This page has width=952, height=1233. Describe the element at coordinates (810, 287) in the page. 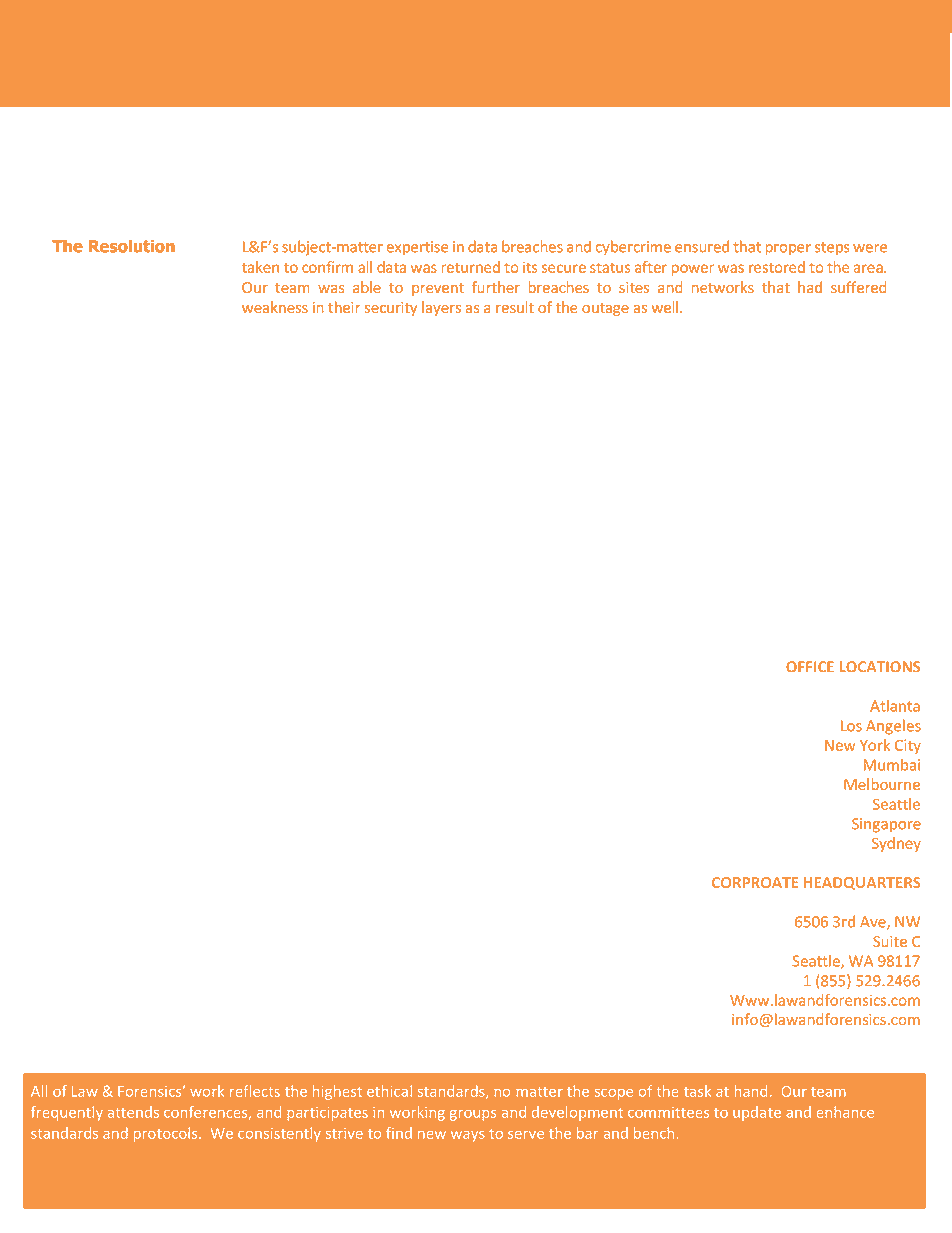

I see `had` at that location.
